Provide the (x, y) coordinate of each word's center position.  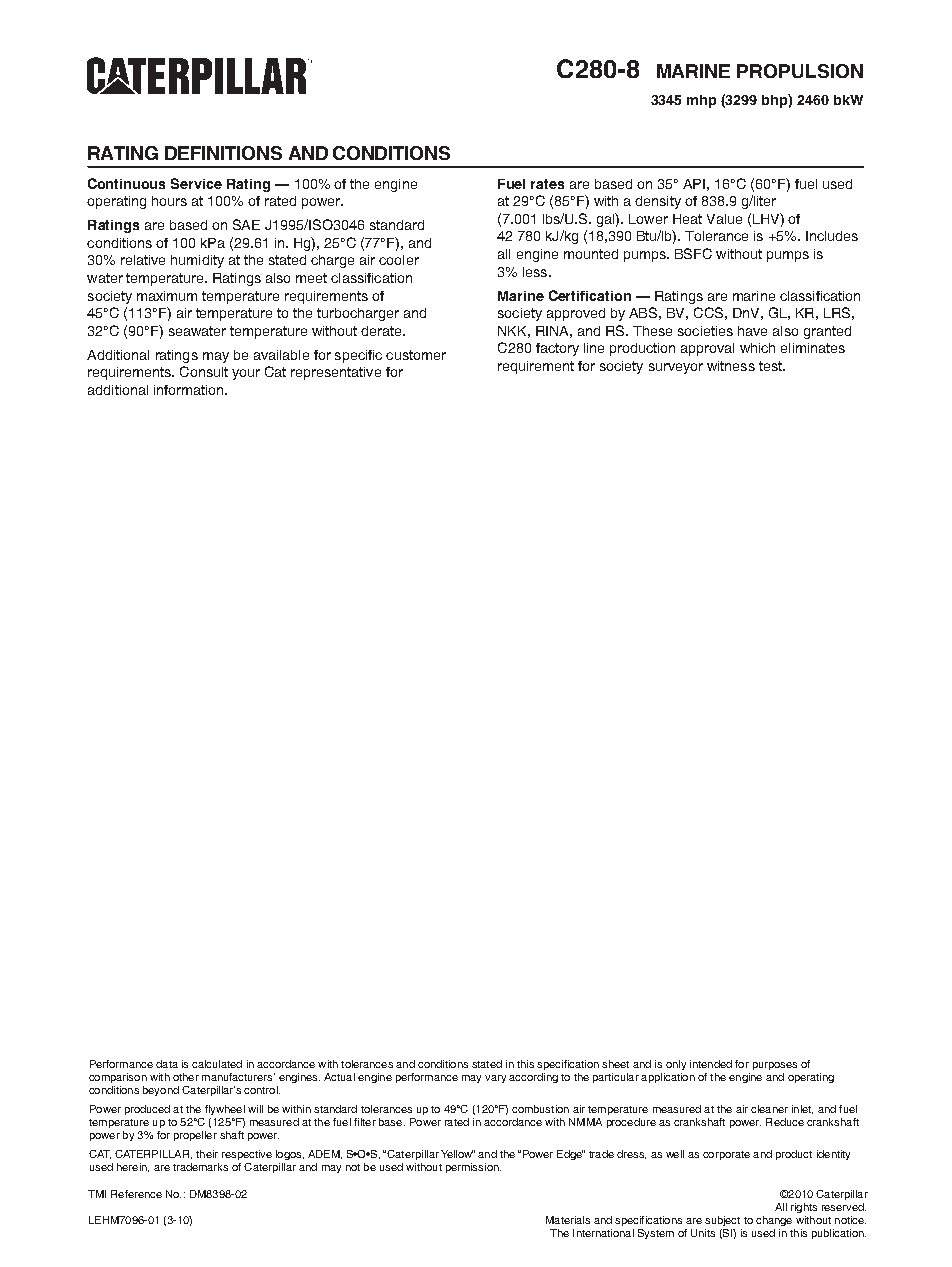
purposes (775, 1066)
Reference (136, 1194)
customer (416, 355)
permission (473, 1168)
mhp (701, 101)
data (167, 1064)
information (190, 390)
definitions (223, 153)
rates (547, 184)
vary (495, 1079)
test (771, 366)
